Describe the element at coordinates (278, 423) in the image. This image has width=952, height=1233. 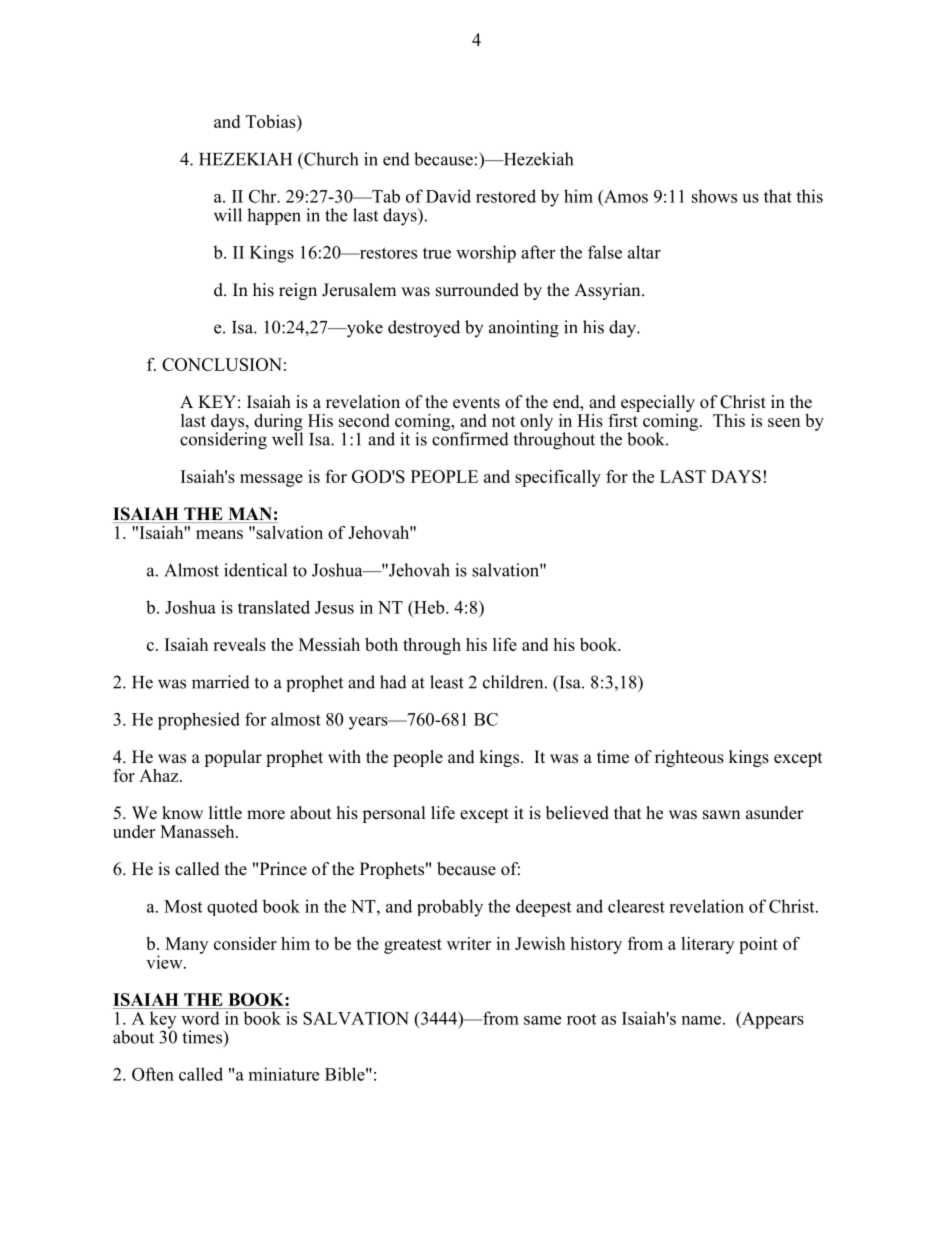
I see `during` at that location.
